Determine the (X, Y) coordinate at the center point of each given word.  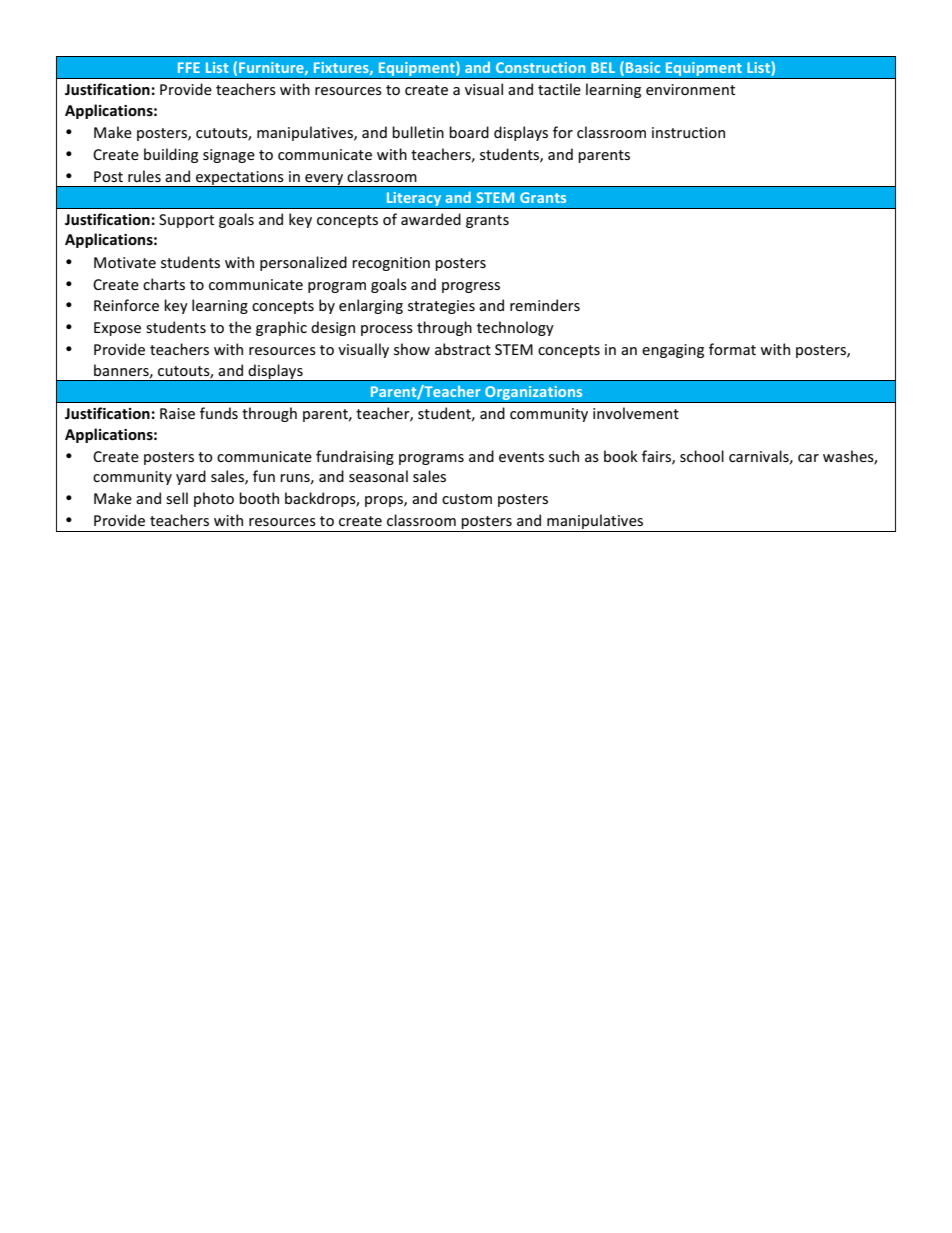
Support (186, 221)
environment (690, 89)
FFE (189, 67)
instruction (688, 132)
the (240, 327)
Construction (540, 67)
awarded (431, 219)
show (412, 349)
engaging (673, 351)
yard (191, 477)
